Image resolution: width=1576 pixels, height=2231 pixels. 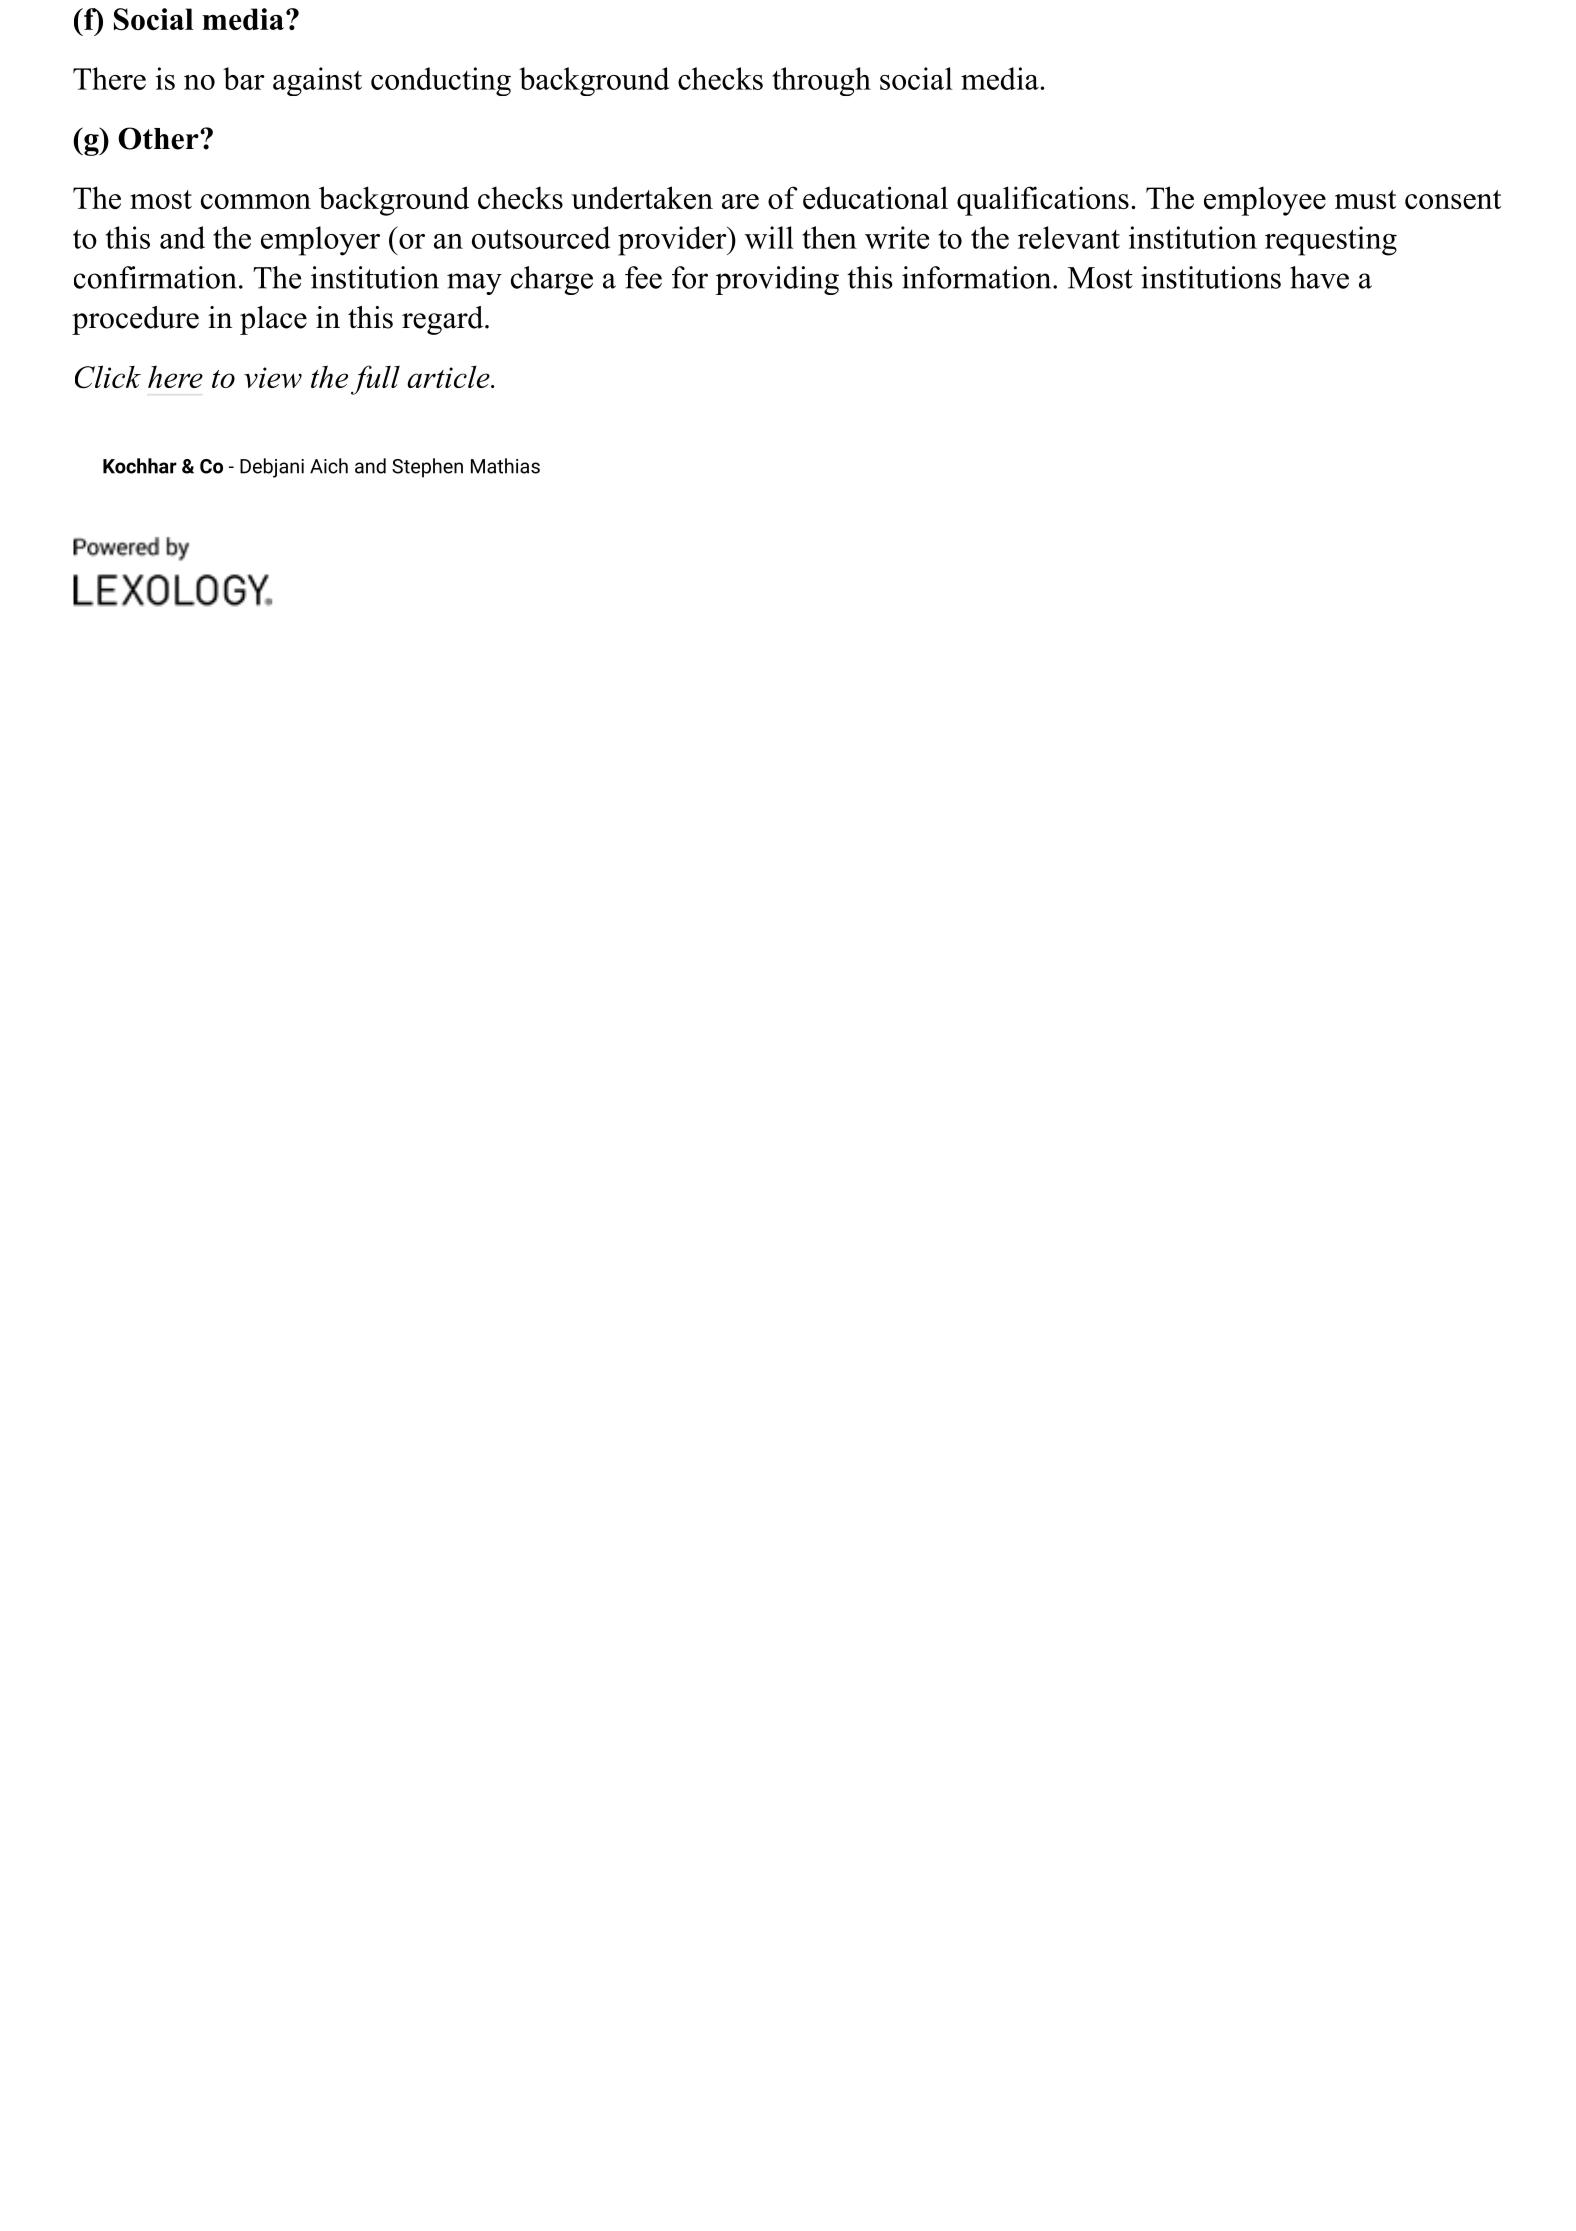 What do you see at coordinates (1319, 277) in the page?
I see `have` at bounding box center [1319, 277].
